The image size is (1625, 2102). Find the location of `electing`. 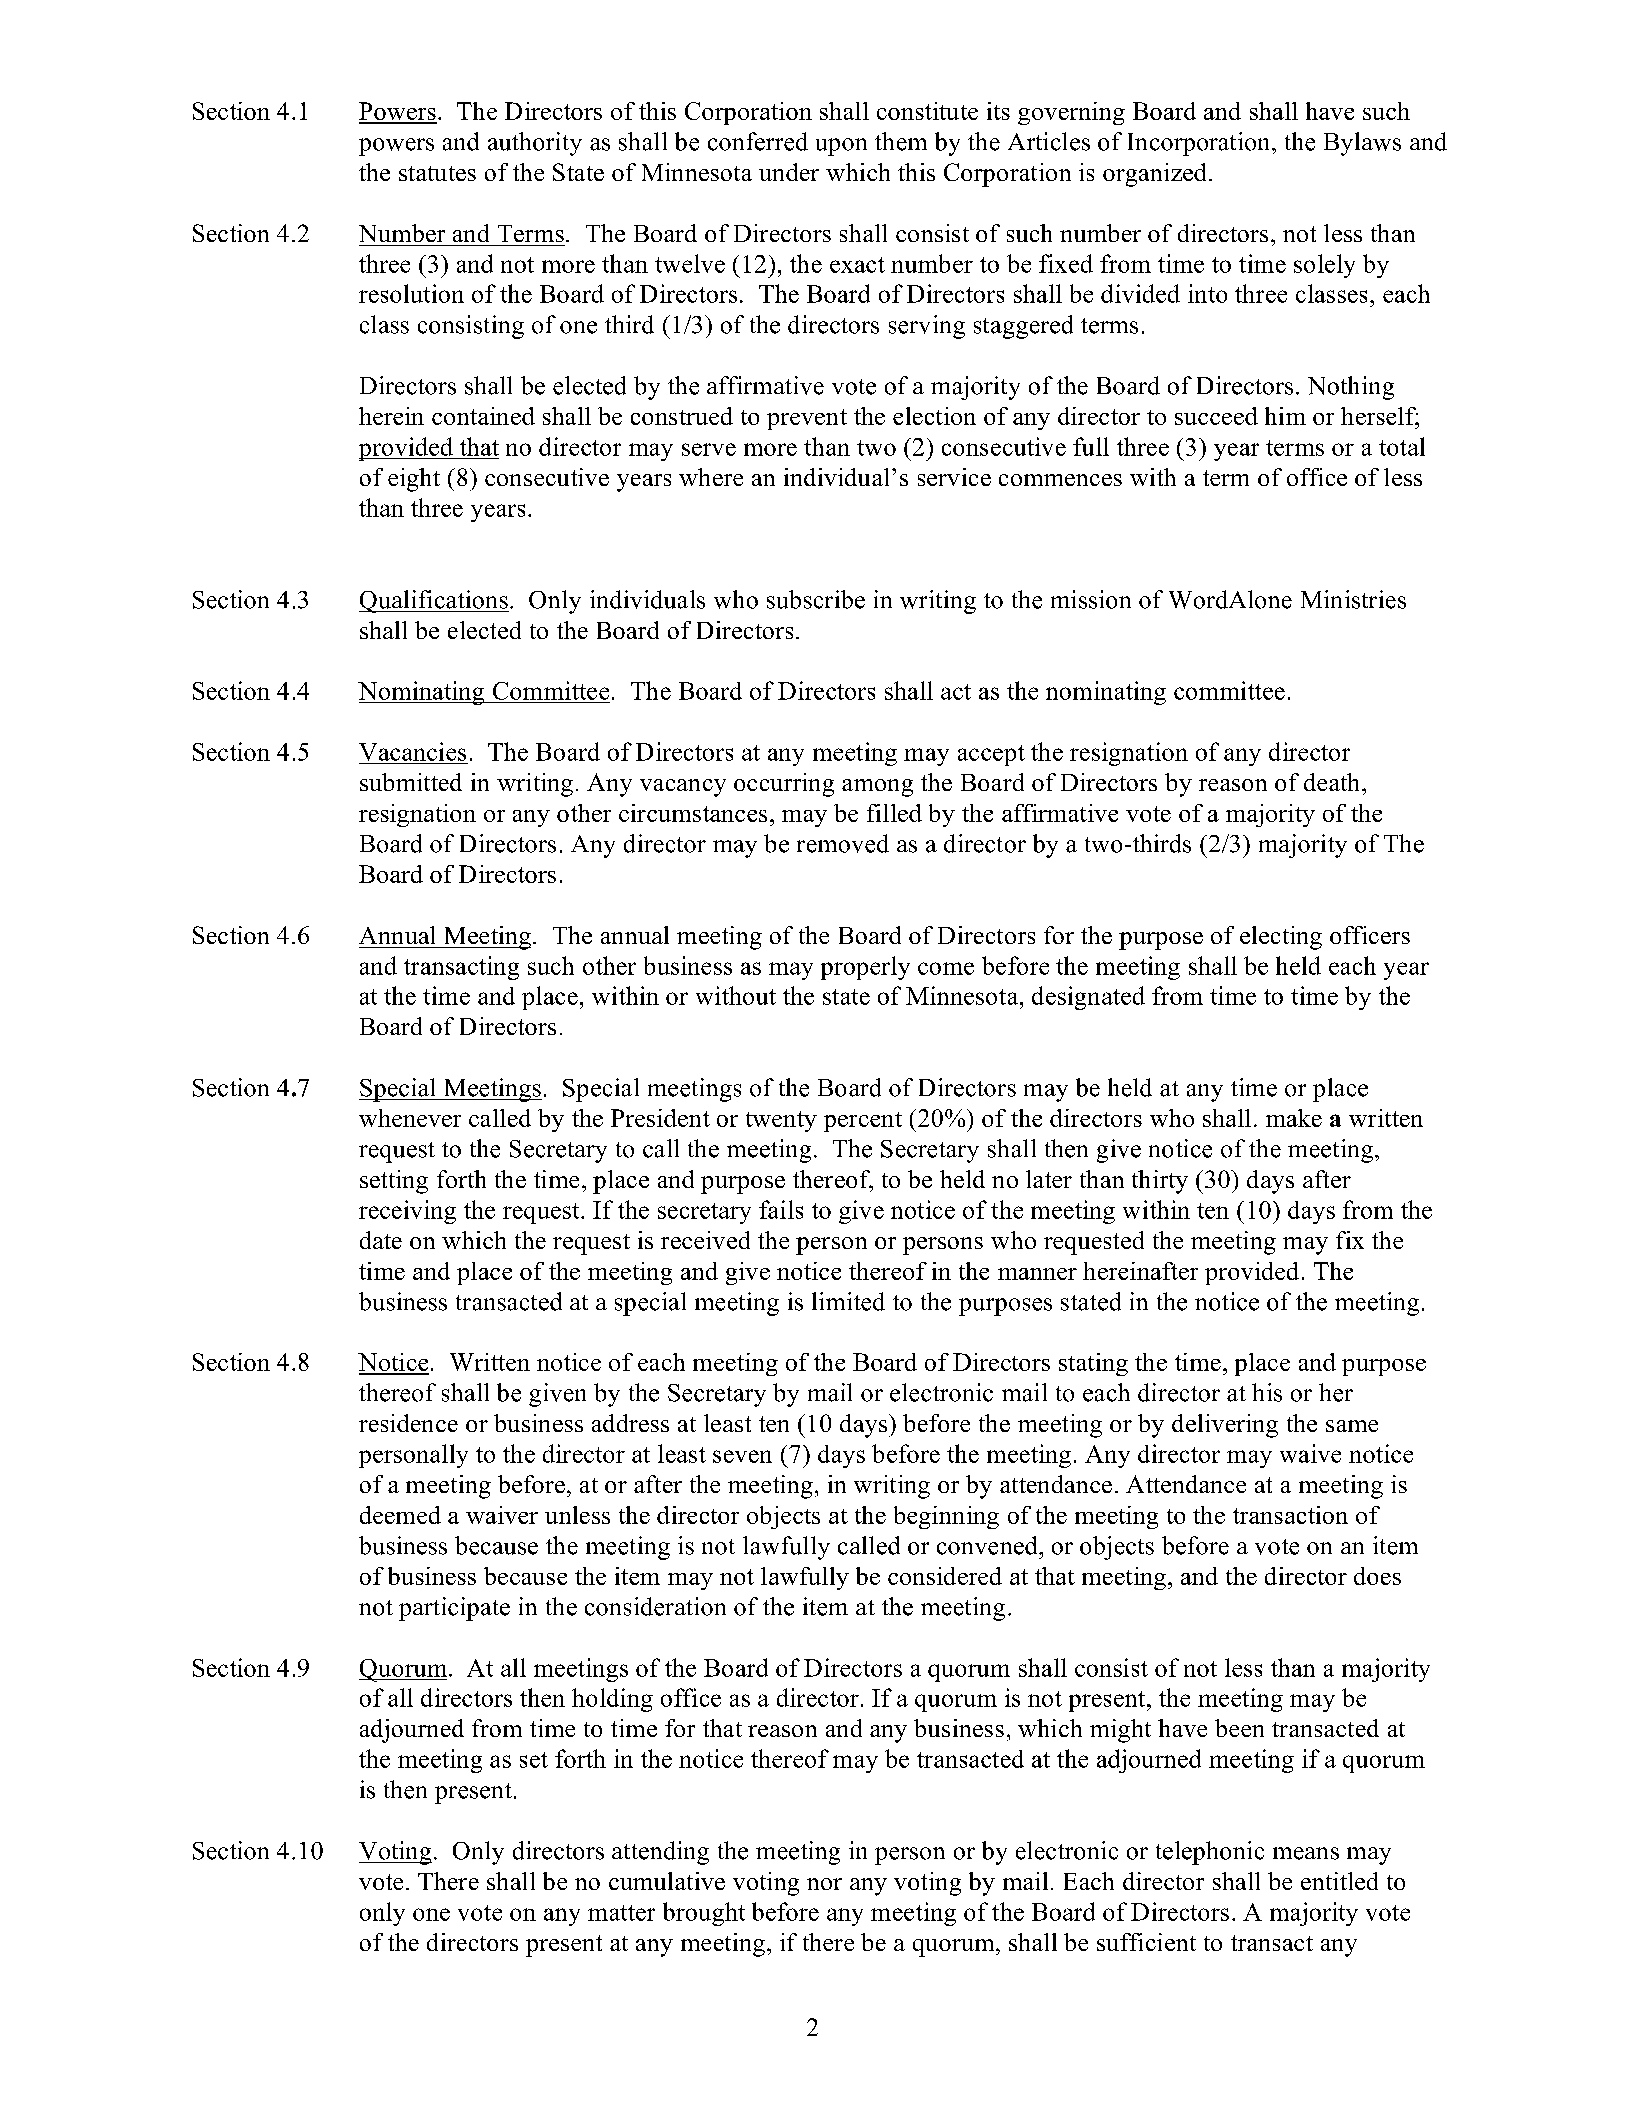

electing is located at coordinates (1281, 938).
